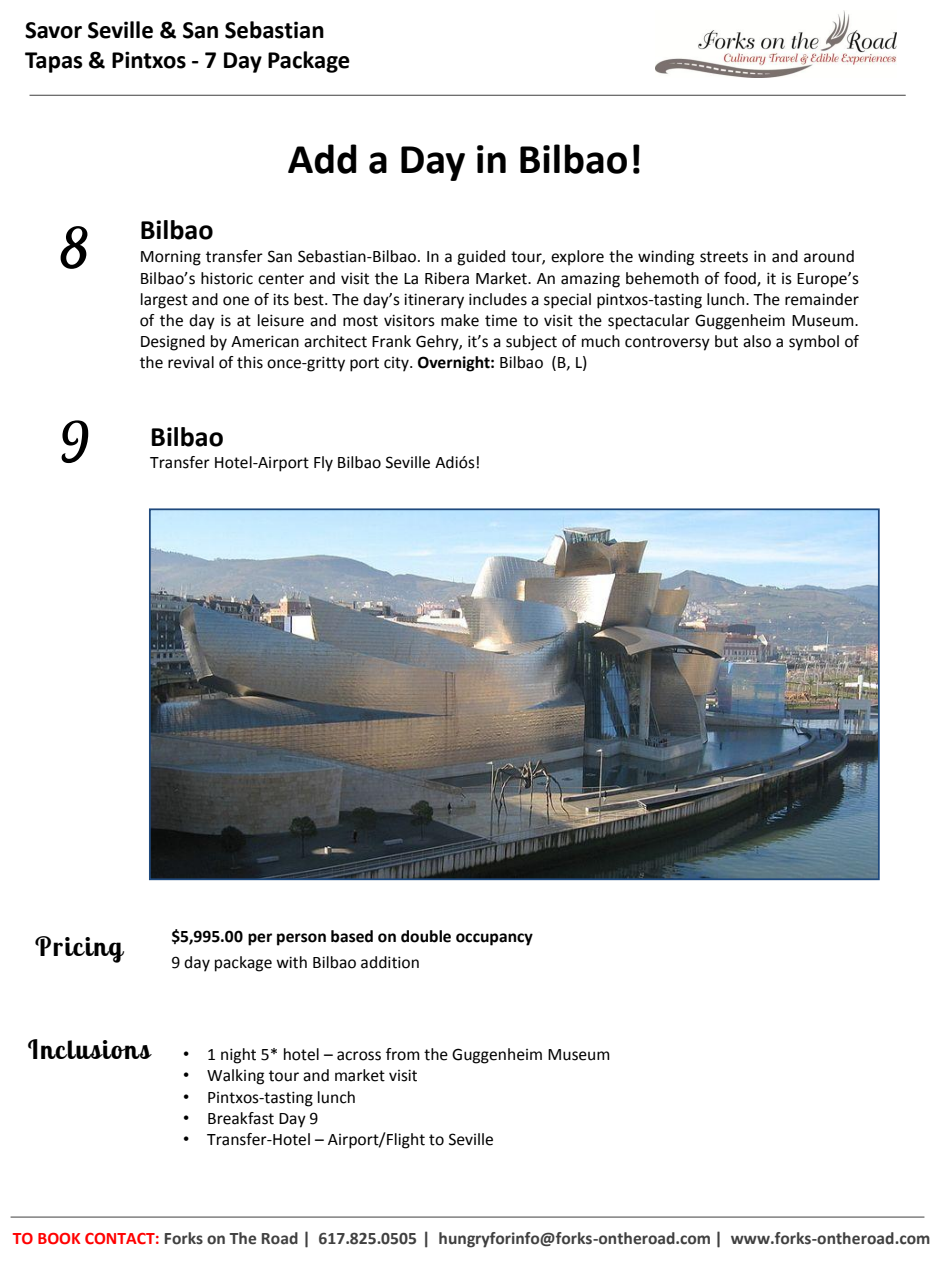 This screenshot has height=1270, width=952. What do you see at coordinates (323, 464) in the screenshot?
I see `Fly` at bounding box center [323, 464].
